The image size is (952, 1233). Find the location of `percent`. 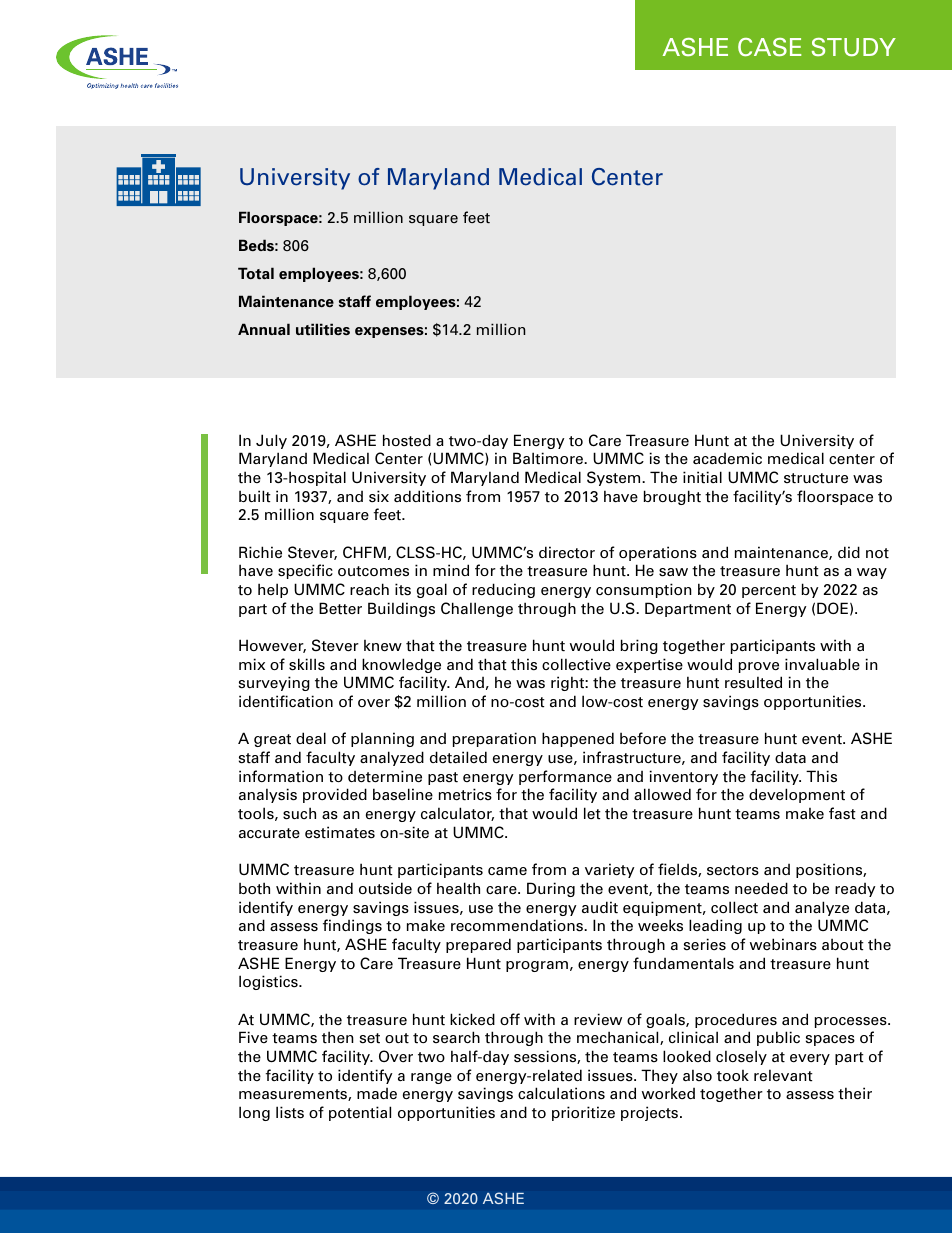

percent is located at coordinates (769, 591).
